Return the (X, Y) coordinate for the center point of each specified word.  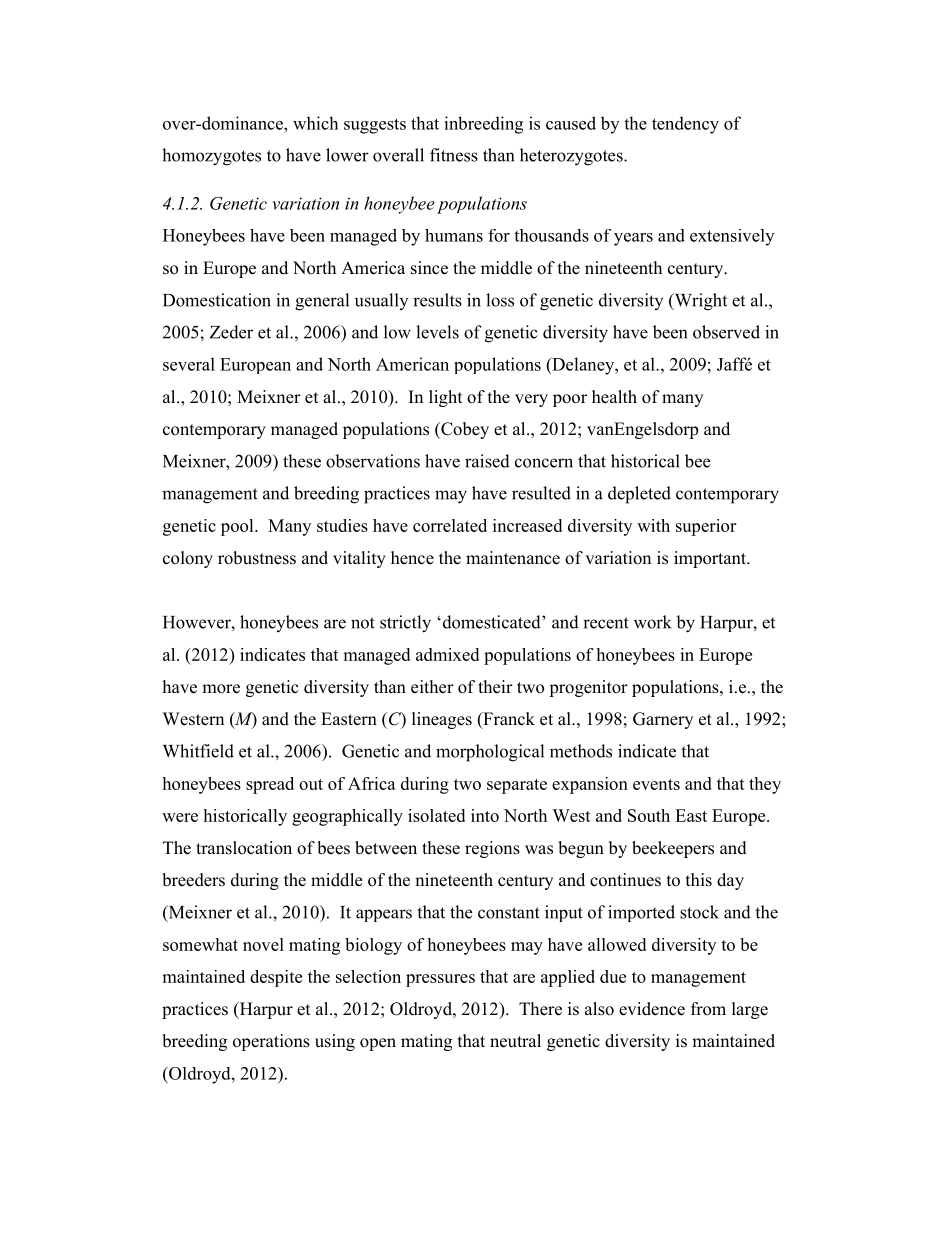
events (656, 784)
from (708, 1009)
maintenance (513, 558)
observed (726, 332)
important (711, 559)
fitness (454, 155)
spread (270, 785)
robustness (257, 558)
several (189, 364)
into (485, 815)
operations (271, 1042)
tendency (685, 125)
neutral (515, 1041)
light (445, 398)
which (315, 123)
